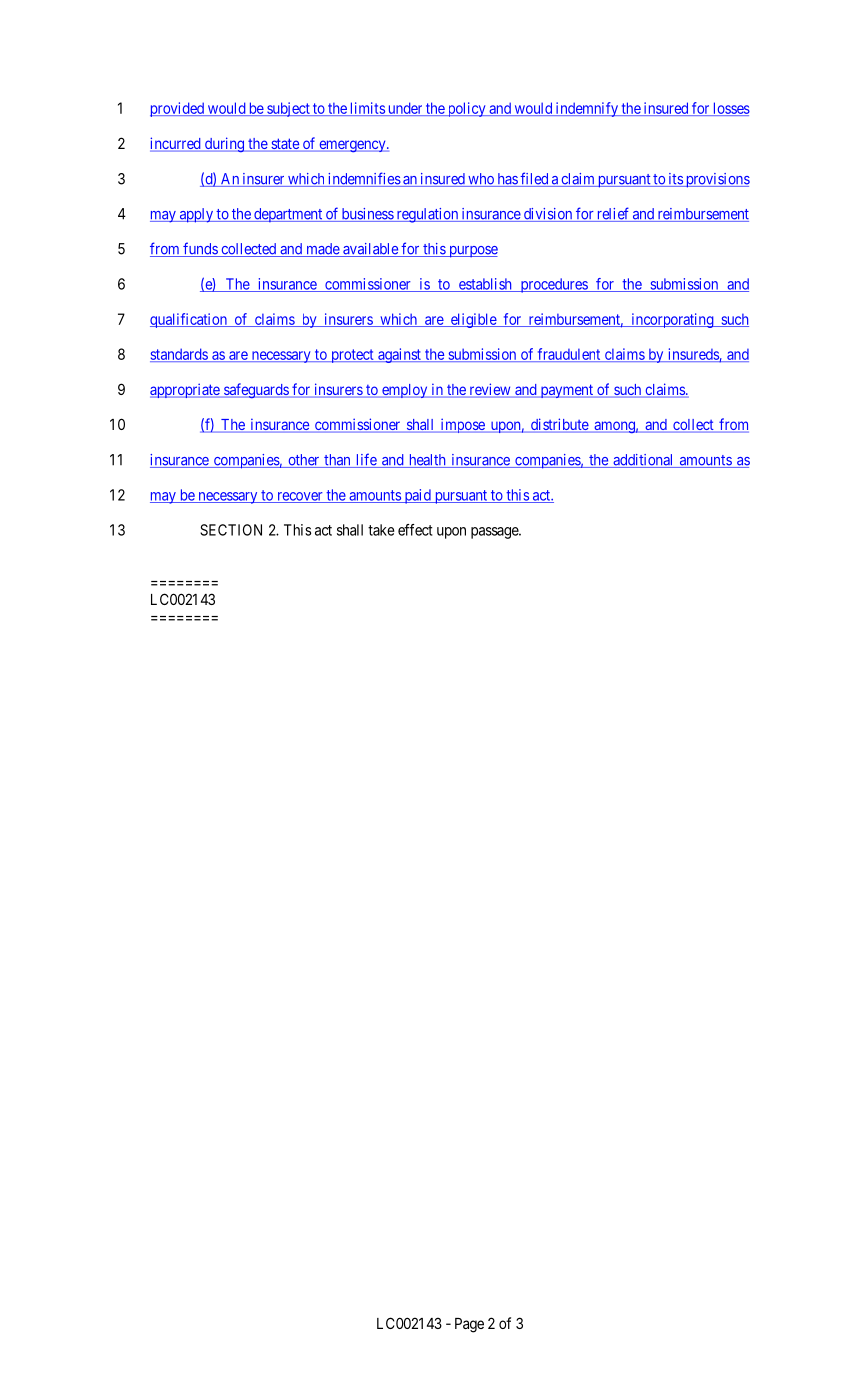 Image resolution: width=849 pixels, height=1400 pixels. What do you see at coordinates (381, 530) in the screenshot?
I see `take` at bounding box center [381, 530].
